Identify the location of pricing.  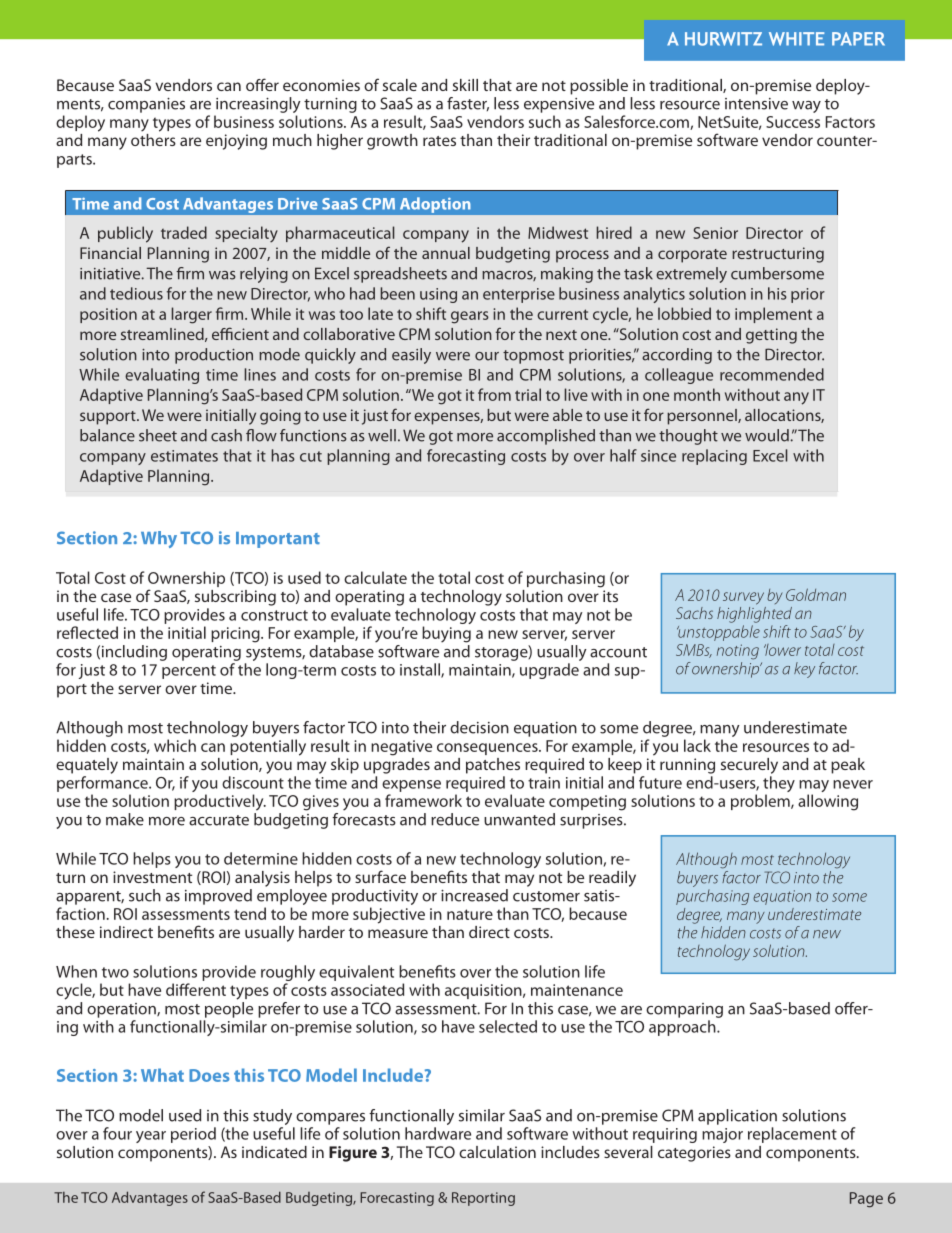
(236, 635).
